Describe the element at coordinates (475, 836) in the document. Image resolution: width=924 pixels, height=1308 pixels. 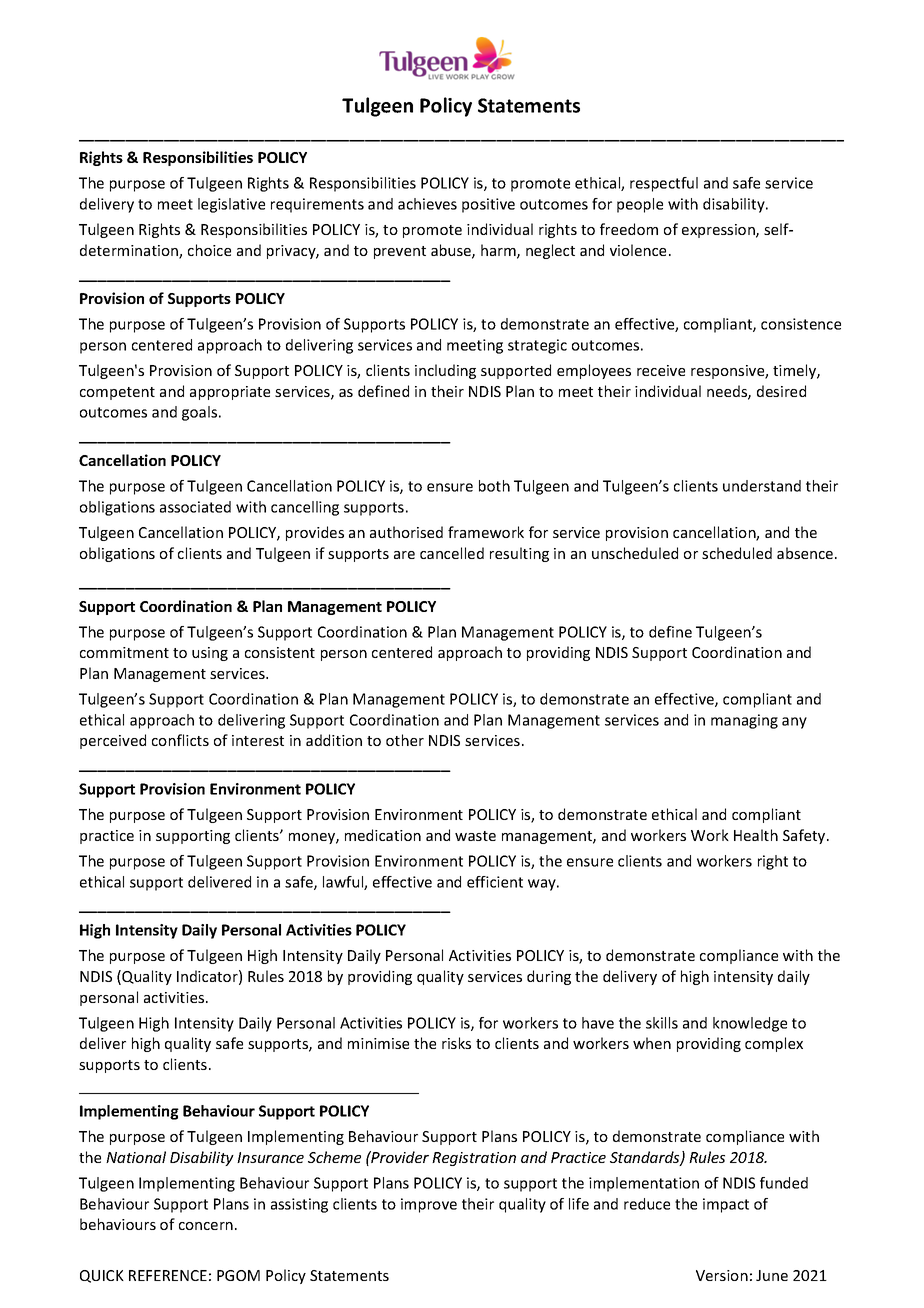
I see `waste` at that location.
